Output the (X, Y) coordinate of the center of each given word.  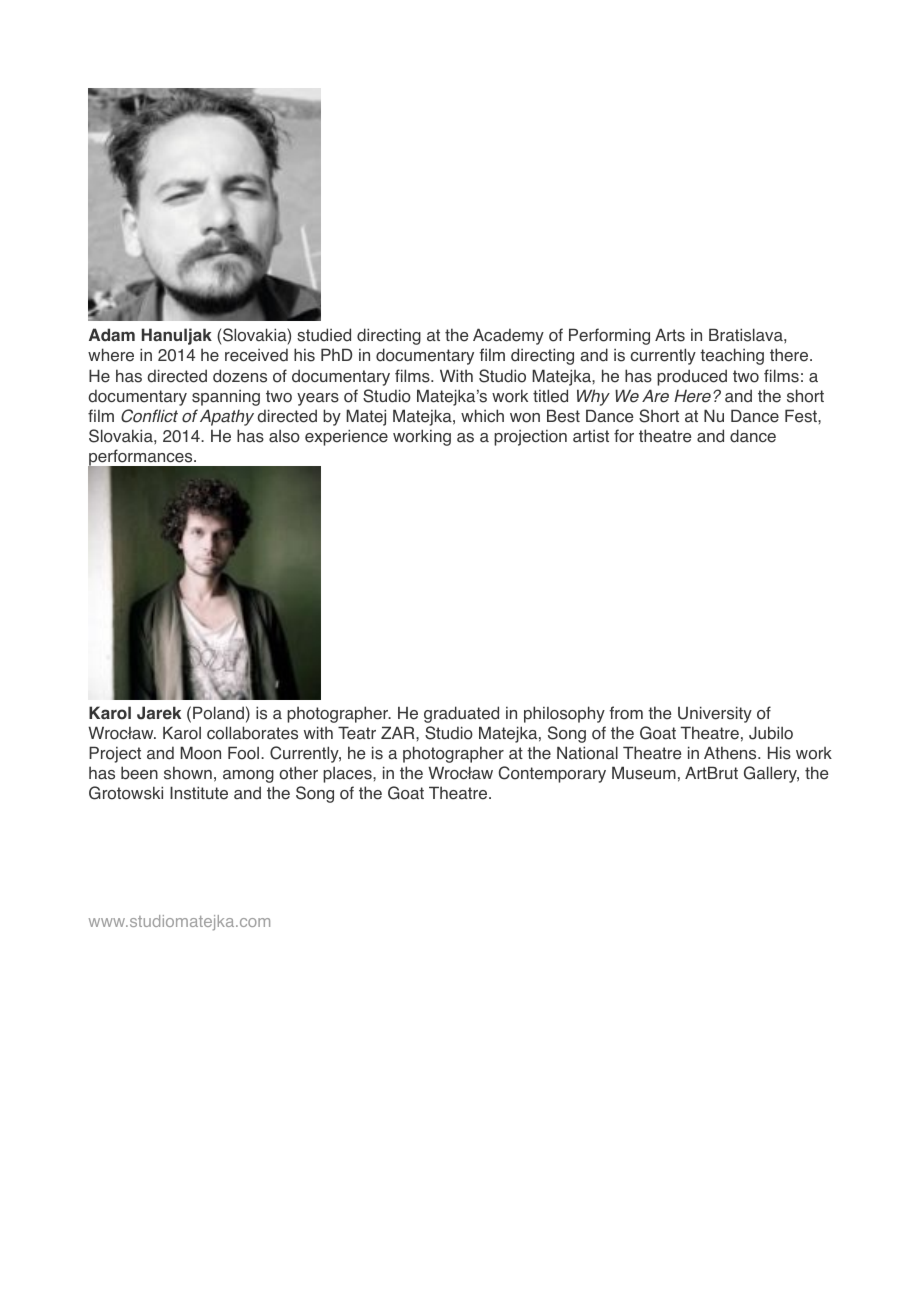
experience (346, 437)
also (284, 436)
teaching (732, 356)
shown (188, 773)
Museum (644, 773)
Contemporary (552, 774)
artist (591, 436)
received (256, 355)
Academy (508, 336)
